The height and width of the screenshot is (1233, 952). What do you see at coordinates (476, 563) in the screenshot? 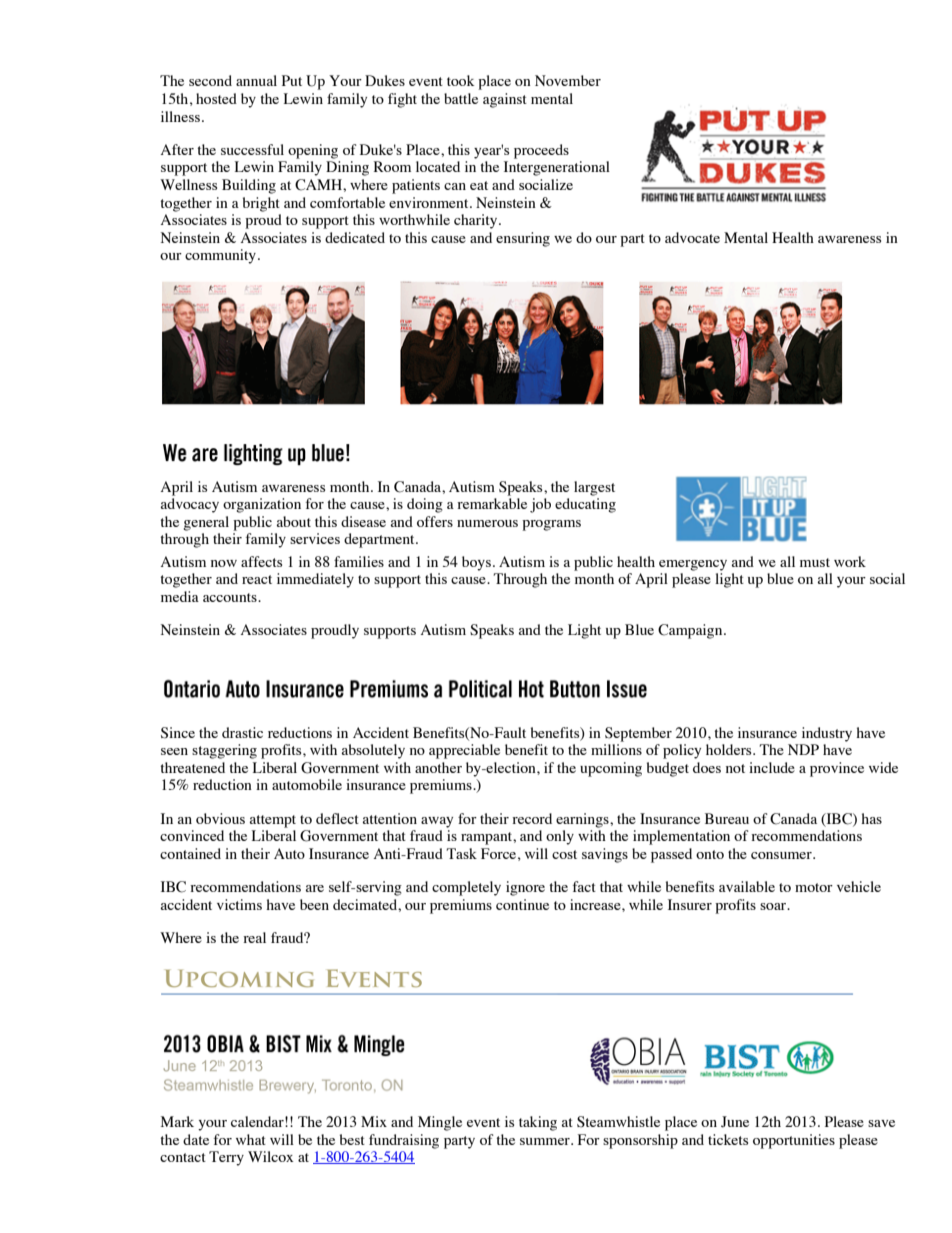
I see `boys` at bounding box center [476, 563].
